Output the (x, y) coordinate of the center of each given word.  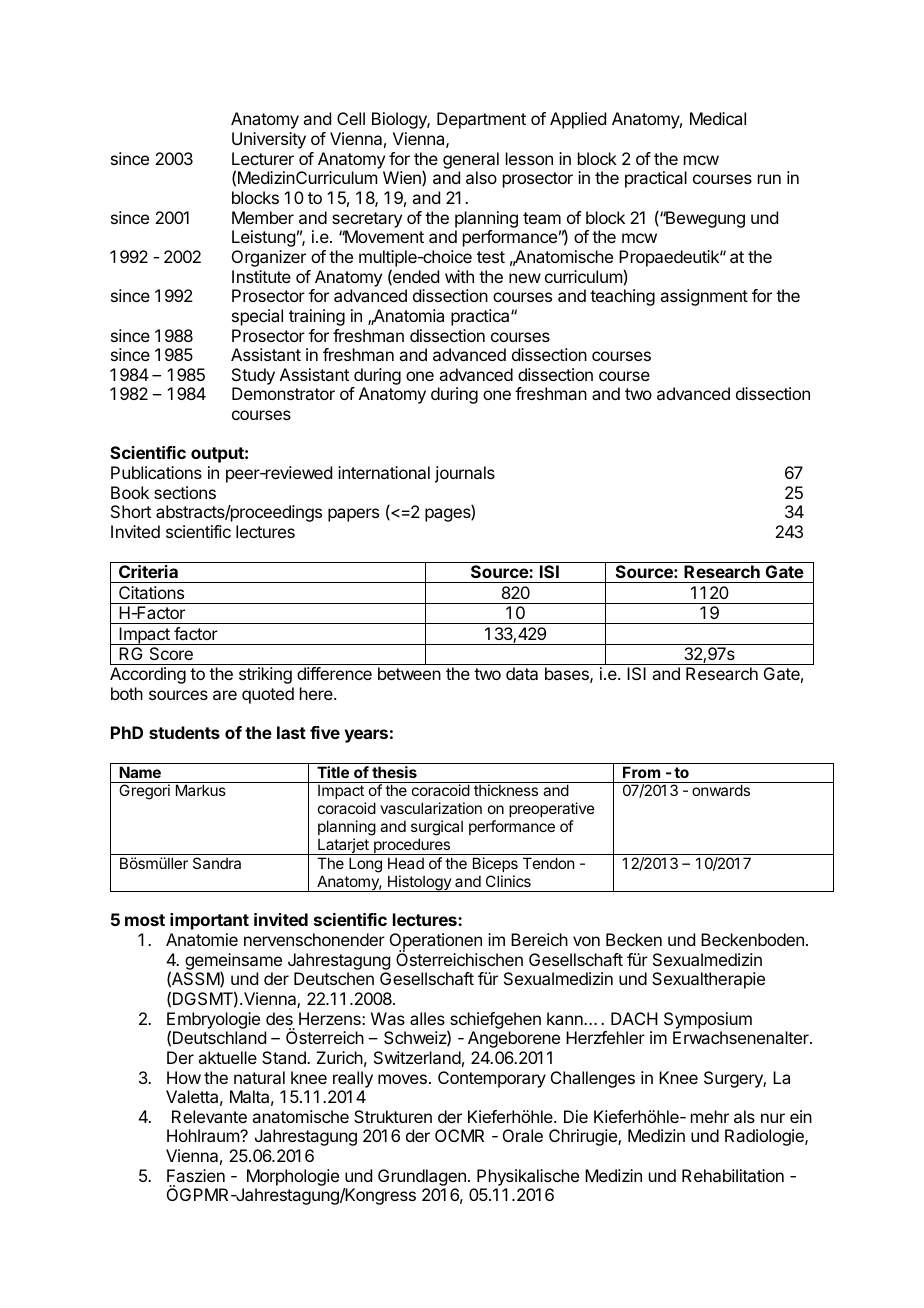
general (471, 160)
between (409, 673)
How (184, 1077)
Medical (718, 118)
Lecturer (263, 158)
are (225, 695)
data (522, 673)
